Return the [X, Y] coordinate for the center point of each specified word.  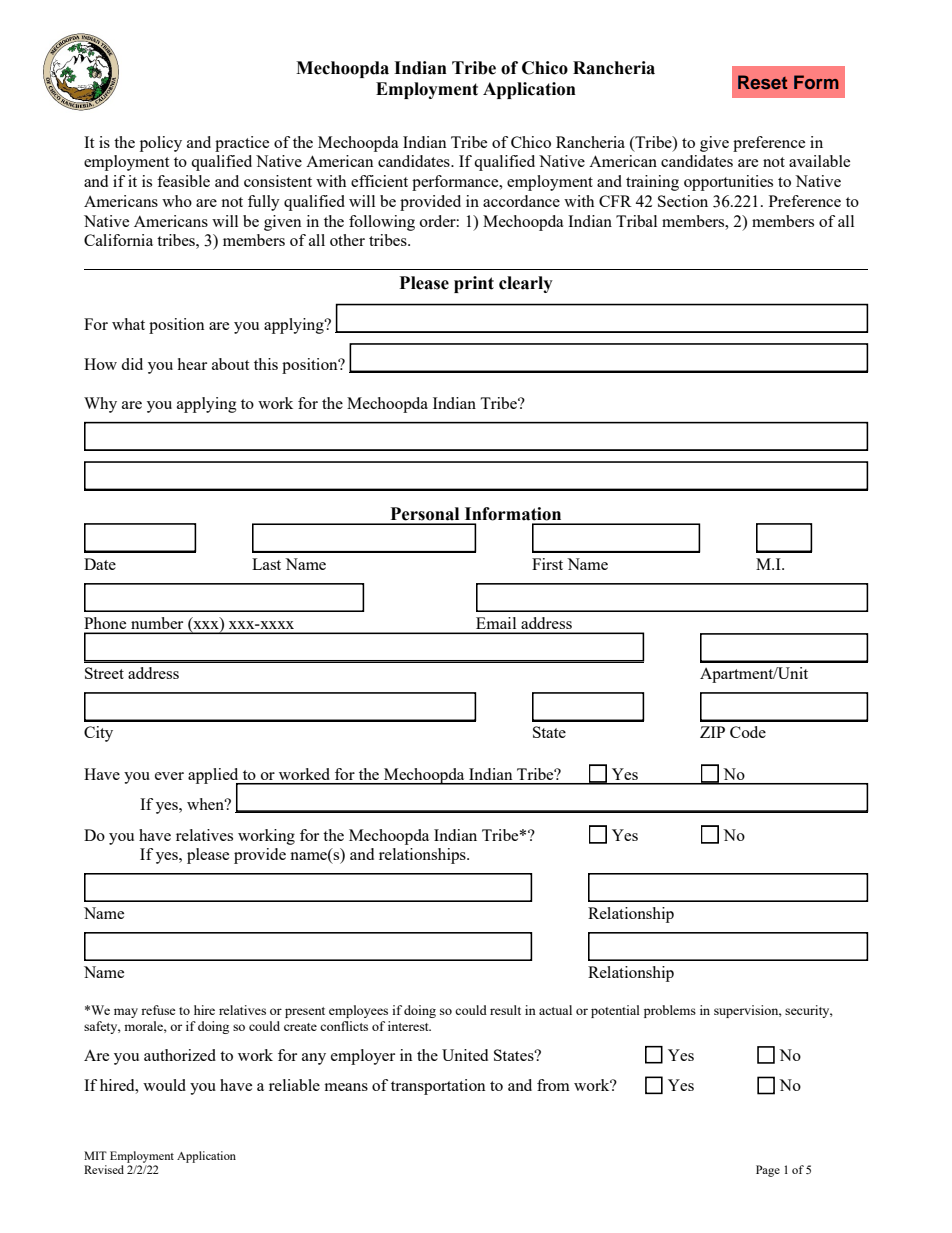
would [164, 1085]
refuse [158, 1010]
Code [748, 732]
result [505, 1010]
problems [670, 1011]
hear [192, 364]
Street [104, 673]
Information [513, 514]
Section [683, 201]
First [547, 564]
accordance [521, 201]
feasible [183, 181]
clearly [526, 284]
